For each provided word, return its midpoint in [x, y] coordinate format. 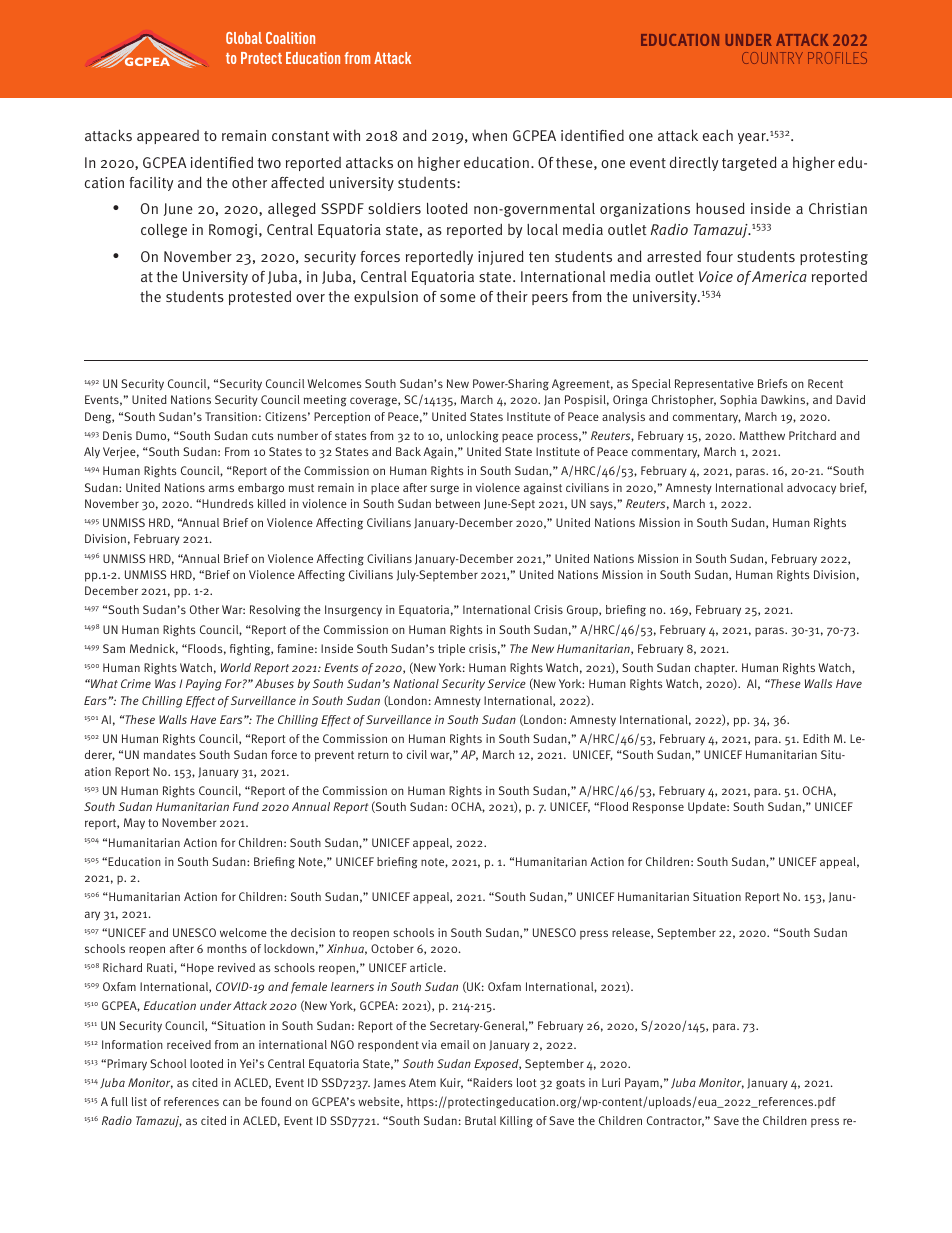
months [227, 948]
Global [244, 38]
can [232, 1102]
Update [708, 808]
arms [221, 488]
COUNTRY [772, 58]
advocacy [811, 489]
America [779, 276]
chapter [716, 669]
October [392, 948]
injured [501, 257]
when [489, 135]
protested [260, 298]
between [458, 503]
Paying [204, 685]
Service [506, 683]
